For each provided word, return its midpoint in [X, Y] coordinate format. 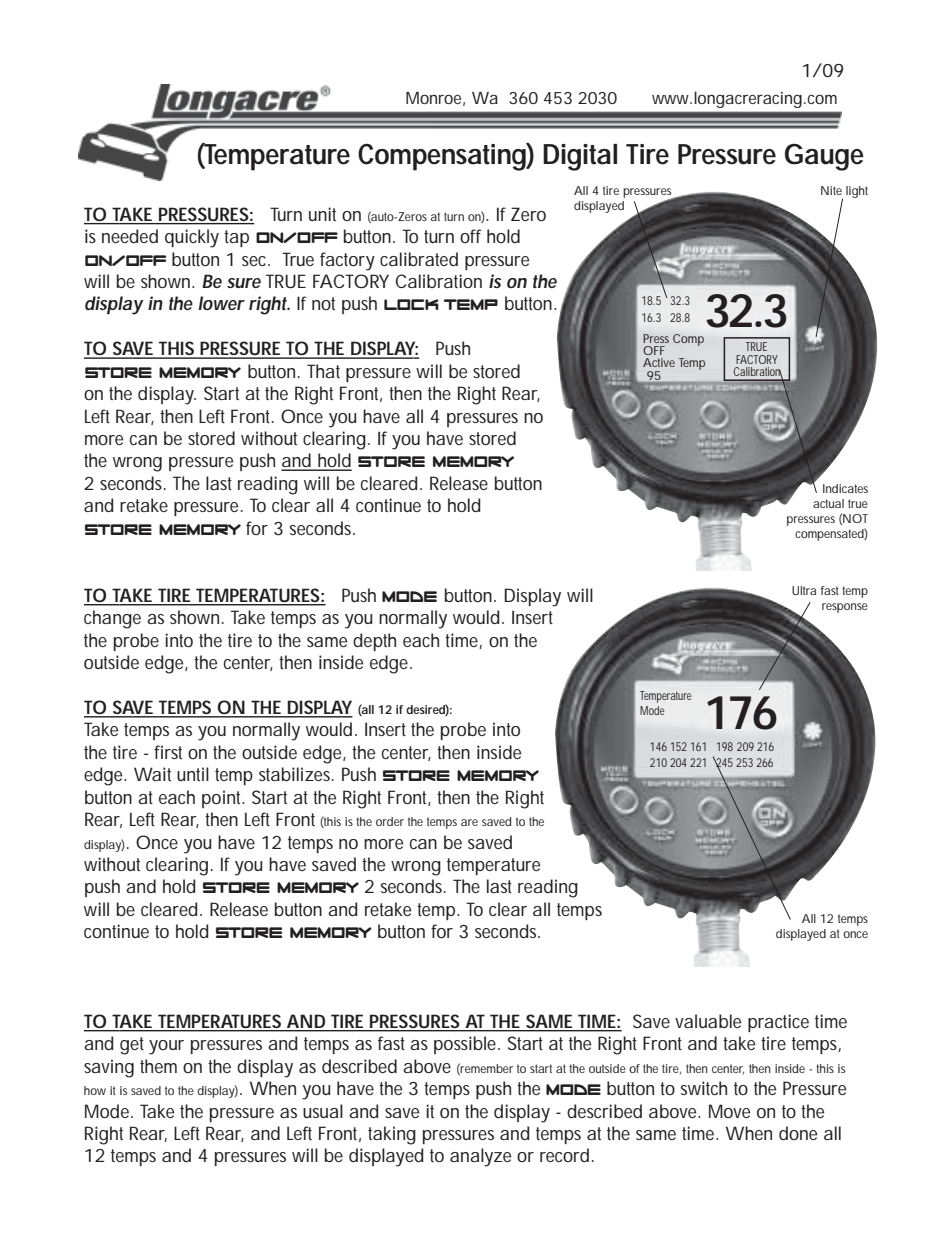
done [798, 1133]
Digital [580, 157]
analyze [480, 1157]
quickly [192, 238]
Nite [831, 190]
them [158, 1066]
